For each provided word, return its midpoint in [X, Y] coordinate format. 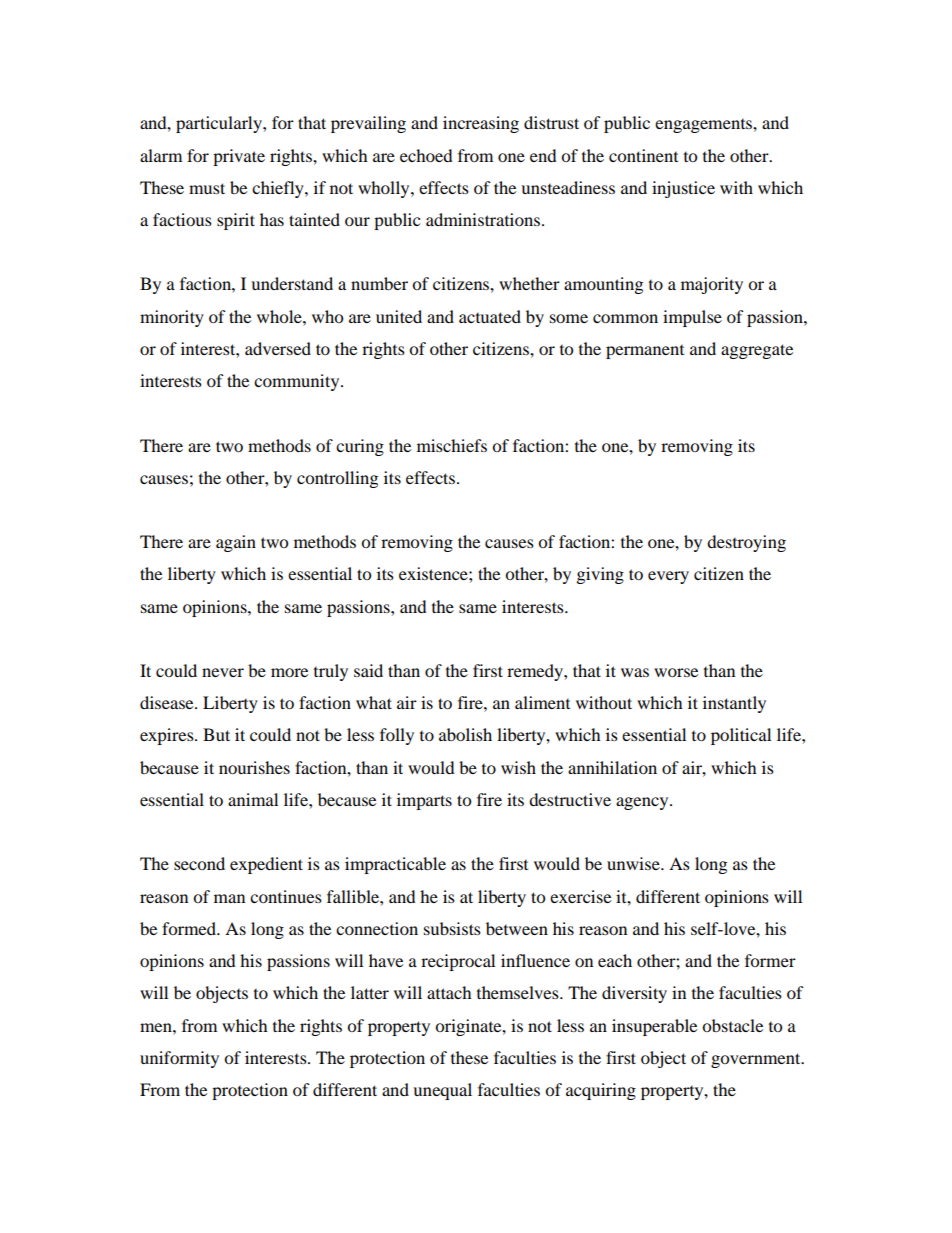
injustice [683, 189]
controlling [337, 479]
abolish [465, 734]
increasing [481, 124]
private [239, 157]
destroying [746, 543]
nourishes [254, 767]
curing [360, 447]
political [741, 736]
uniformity [179, 1059]
